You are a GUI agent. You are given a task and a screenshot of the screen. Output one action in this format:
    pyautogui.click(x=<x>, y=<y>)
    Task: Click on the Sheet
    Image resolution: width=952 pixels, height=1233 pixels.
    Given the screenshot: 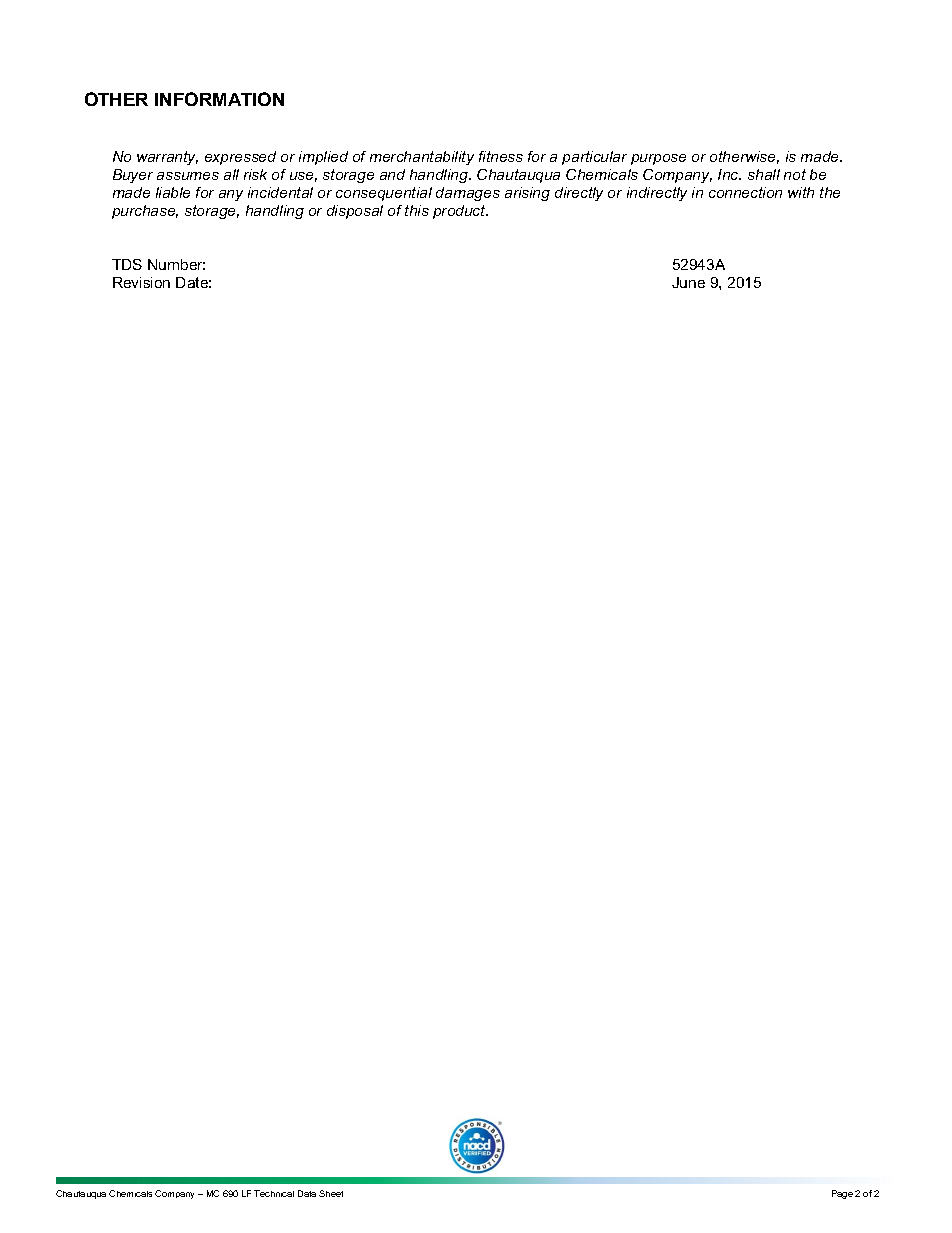 What is the action you would take?
    pyautogui.click(x=331, y=1193)
